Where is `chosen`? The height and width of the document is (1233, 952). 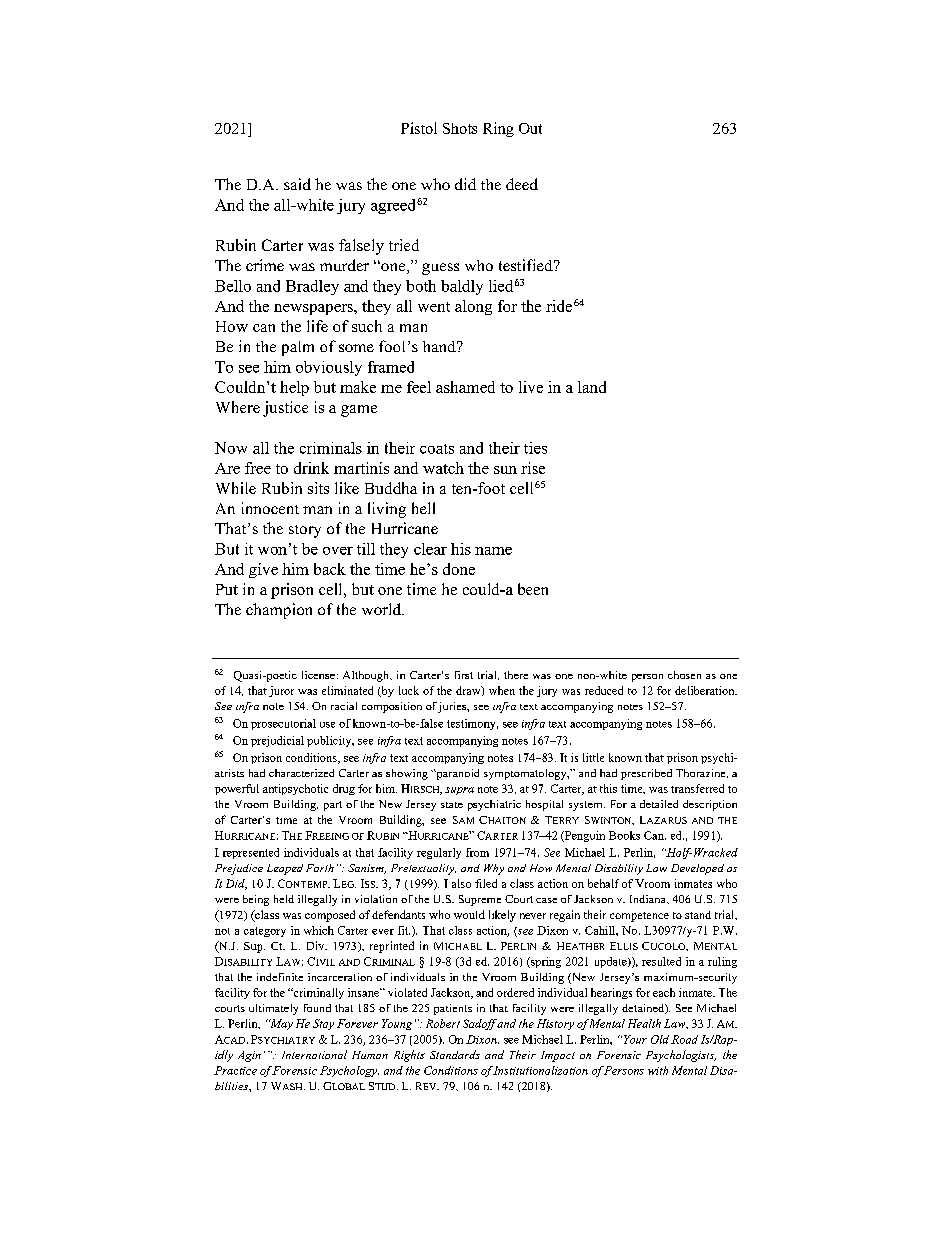
chosen is located at coordinates (684, 675).
